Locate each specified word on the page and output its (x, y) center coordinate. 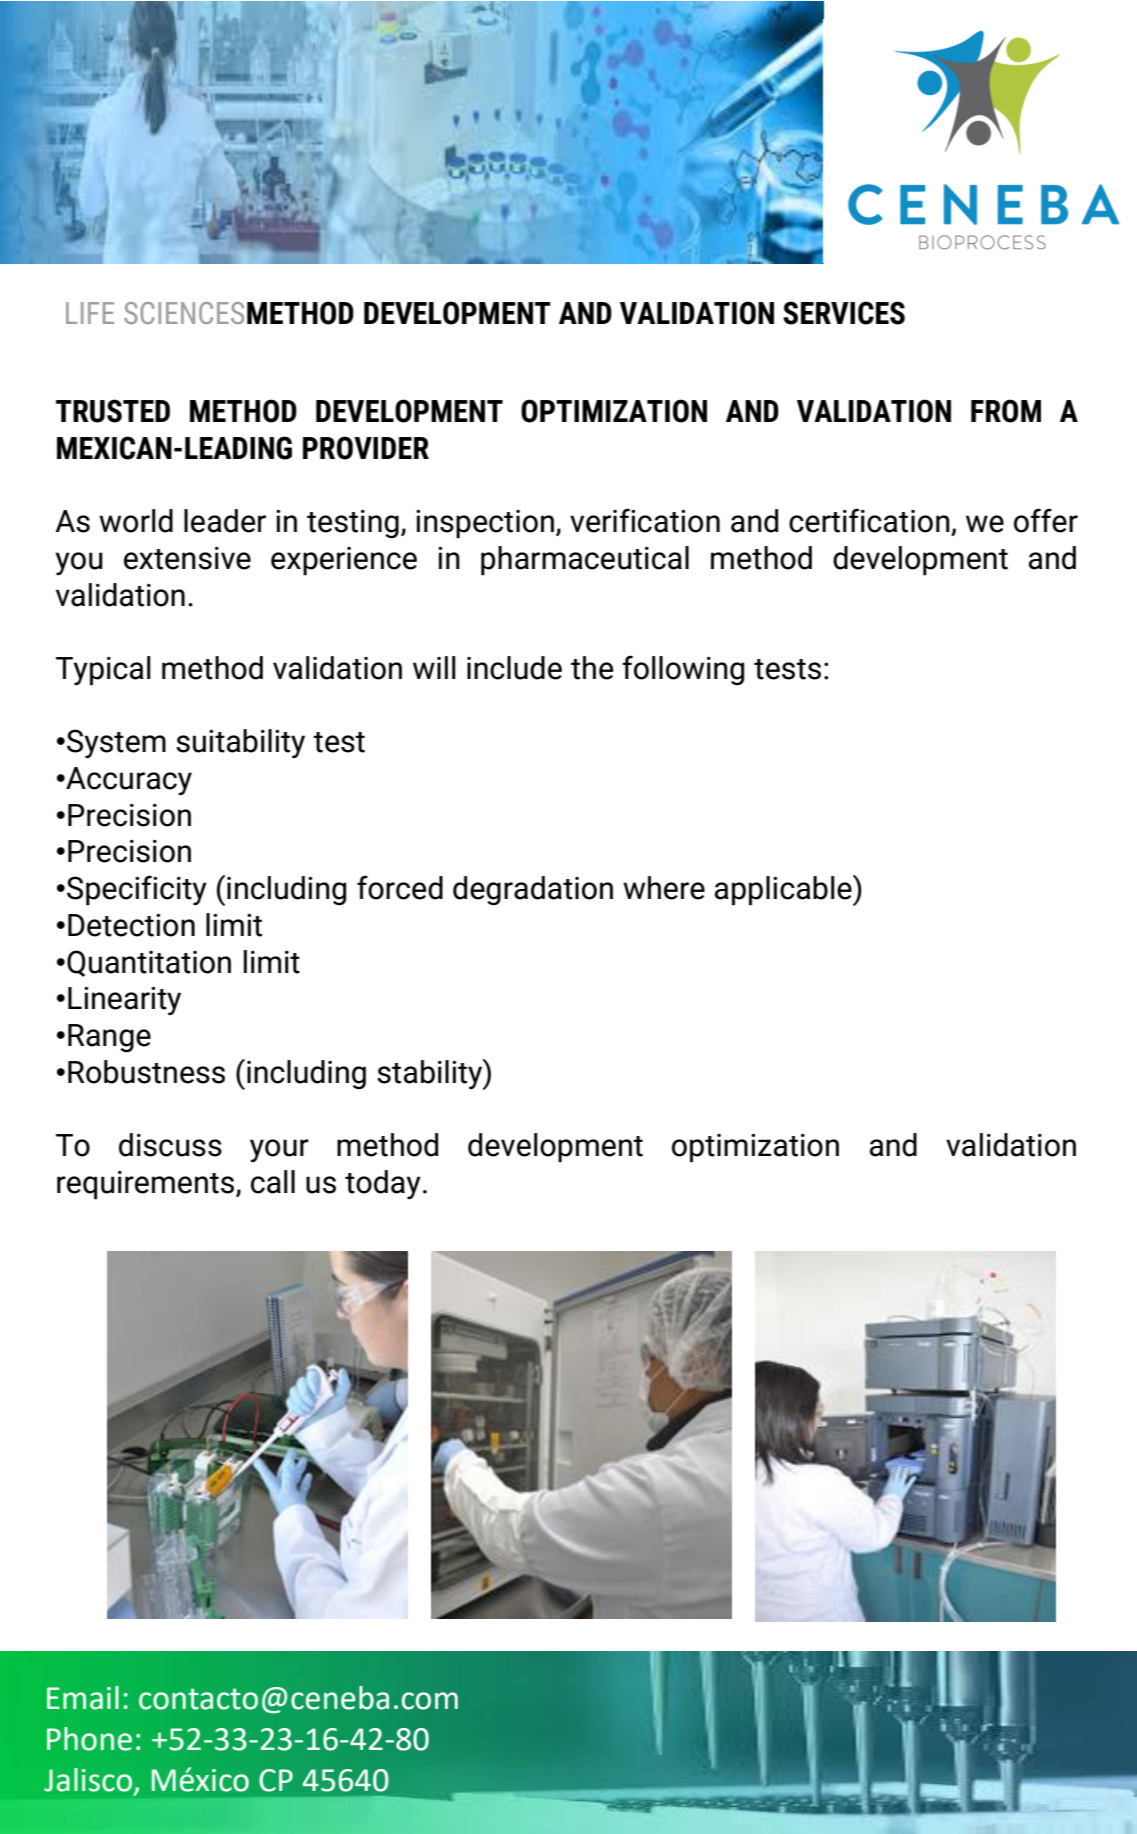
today (383, 1184)
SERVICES (844, 313)
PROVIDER (366, 448)
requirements (147, 1185)
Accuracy (128, 781)
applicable (784, 890)
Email (83, 1698)
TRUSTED (113, 411)
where (664, 888)
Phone (89, 1739)
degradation (533, 891)
